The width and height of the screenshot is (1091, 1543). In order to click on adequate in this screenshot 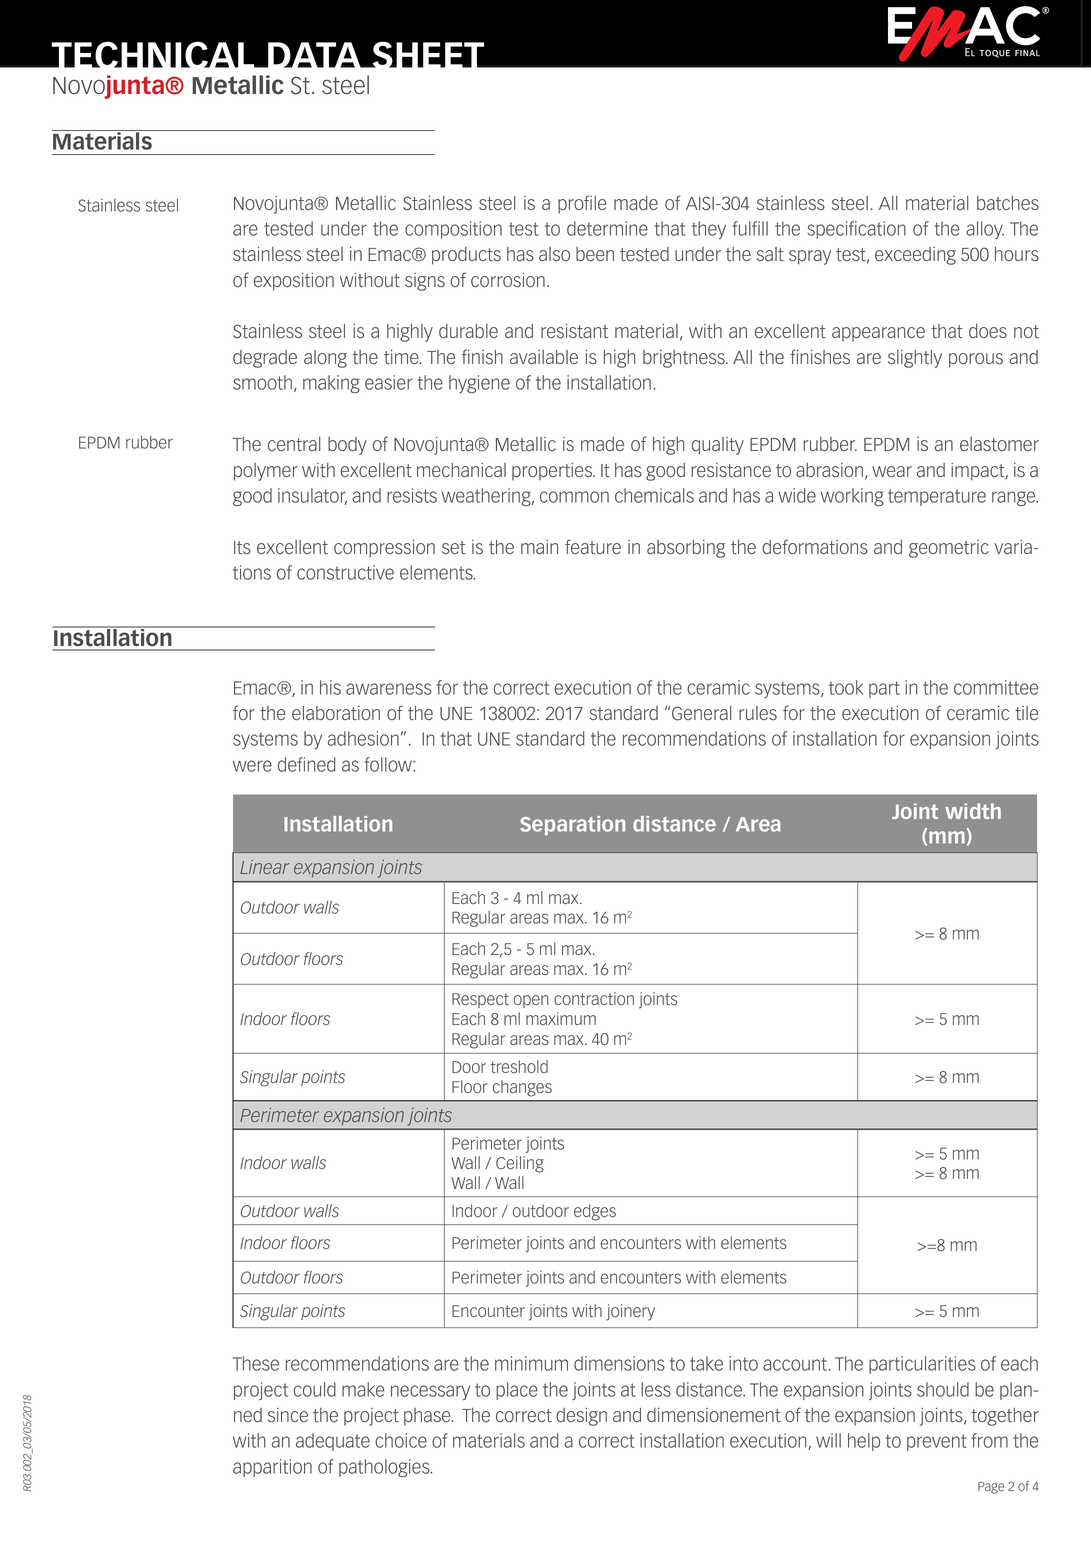, I will do `click(333, 1442)`.
